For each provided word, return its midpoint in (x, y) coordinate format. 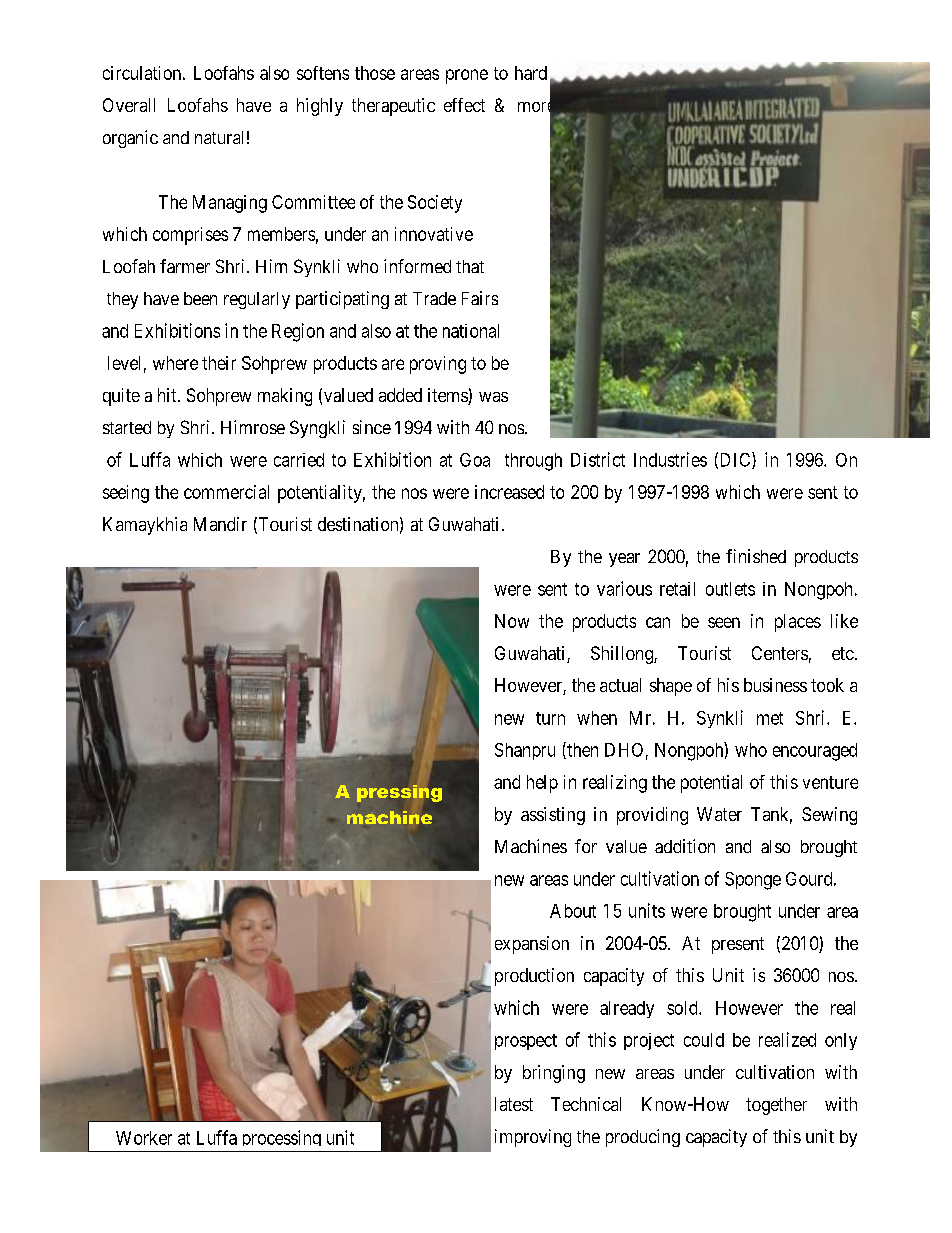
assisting (553, 816)
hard (531, 73)
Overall (129, 105)
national (471, 331)
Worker (144, 1138)
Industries (670, 459)
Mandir (220, 524)
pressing (399, 793)
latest (514, 1104)
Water (719, 814)
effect (464, 105)
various (624, 588)
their (219, 363)
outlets (730, 589)
